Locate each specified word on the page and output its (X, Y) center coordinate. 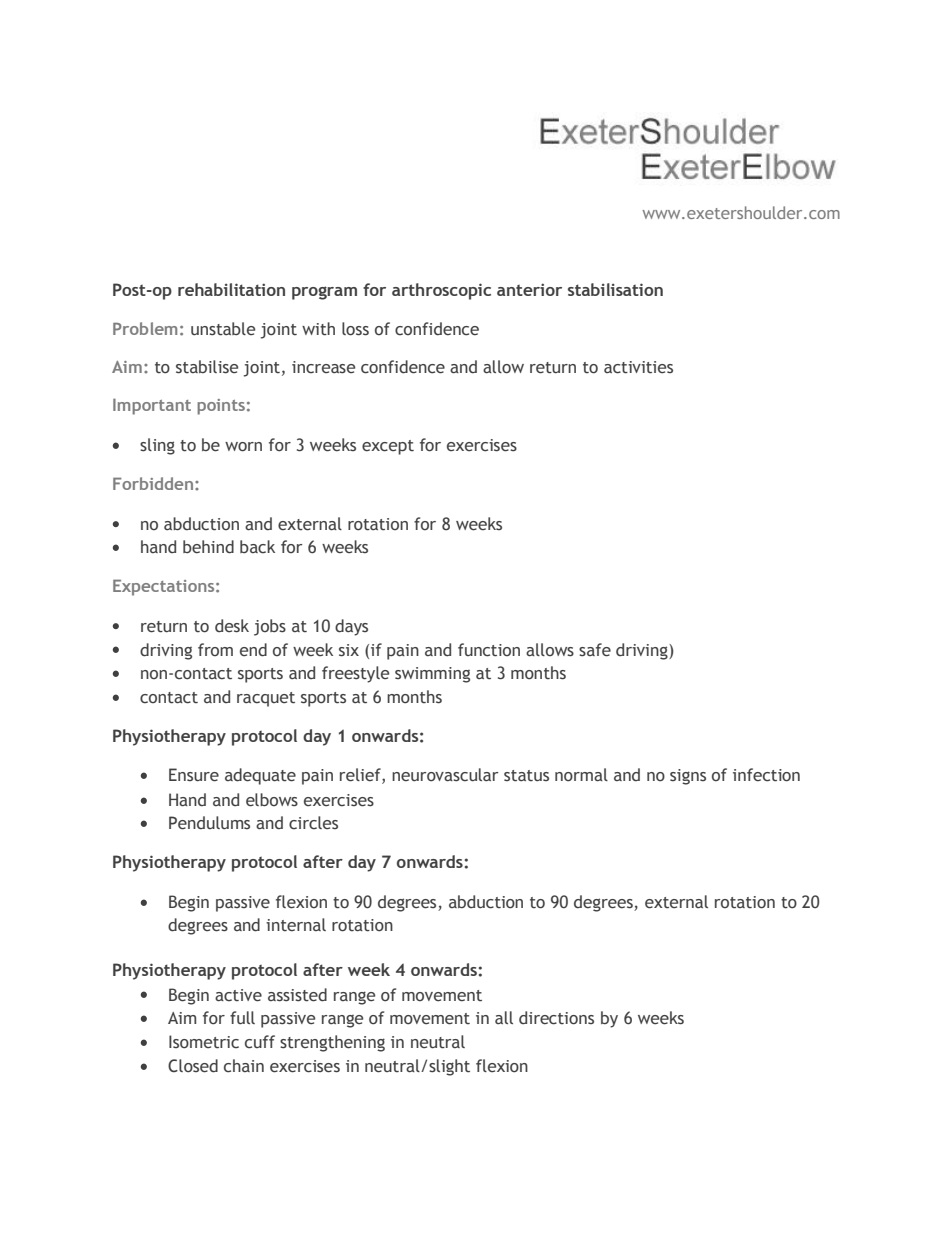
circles (313, 823)
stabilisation (615, 289)
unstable (223, 329)
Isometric (204, 1042)
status (526, 776)
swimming (432, 675)
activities (638, 367)
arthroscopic (441, 291)
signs (688, 777)
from (215, 649)
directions (556, 1018)
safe (595, 650)
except (388, 447)
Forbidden (153, 483)
